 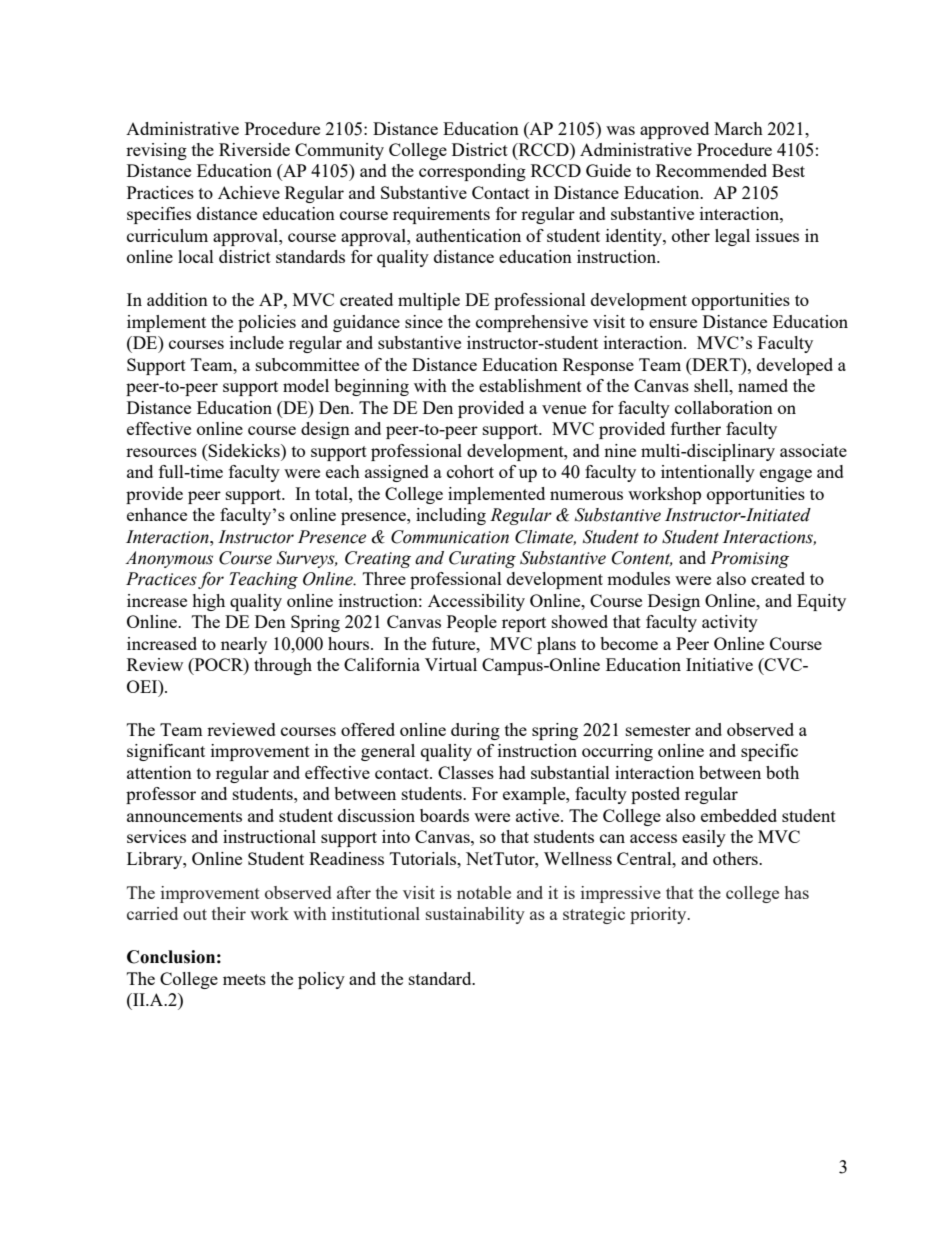 What do you see at coordinates (451, 664) in the document?
I see `Virtual` at bounding box center [451, 664].
